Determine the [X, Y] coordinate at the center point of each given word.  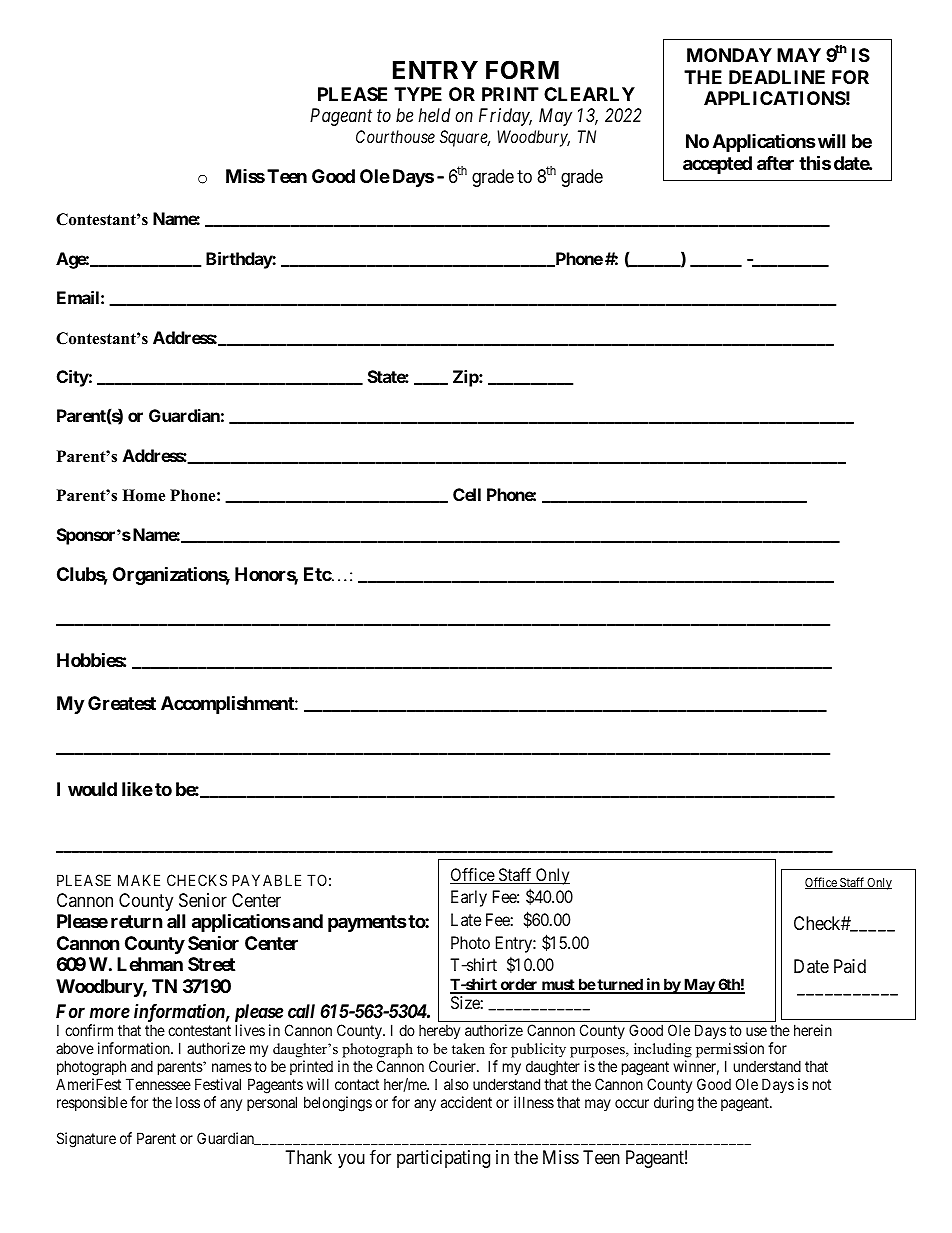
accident [466, 1102]
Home [143, 495]
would [92, 789]
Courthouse [395, 136]
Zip [466, 378]
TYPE [418, 94]
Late [466, 919]
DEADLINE [777, 77]
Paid [850, 966]
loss [188, 1102]
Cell [467, 494]
